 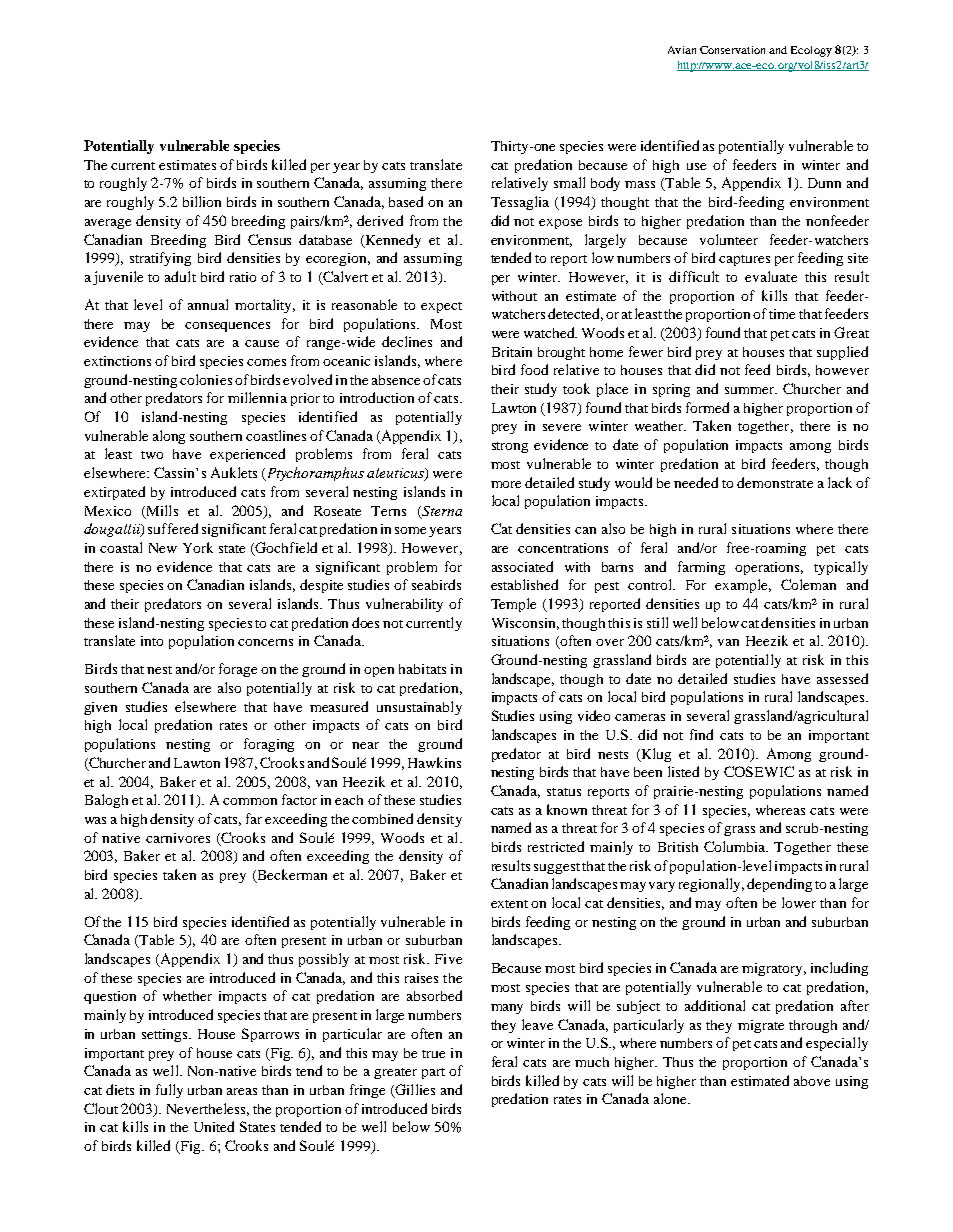 What do you see at coordinates (169, 1091) in the screenshot?
I see `fully` at bounding box center [169, 1091].
